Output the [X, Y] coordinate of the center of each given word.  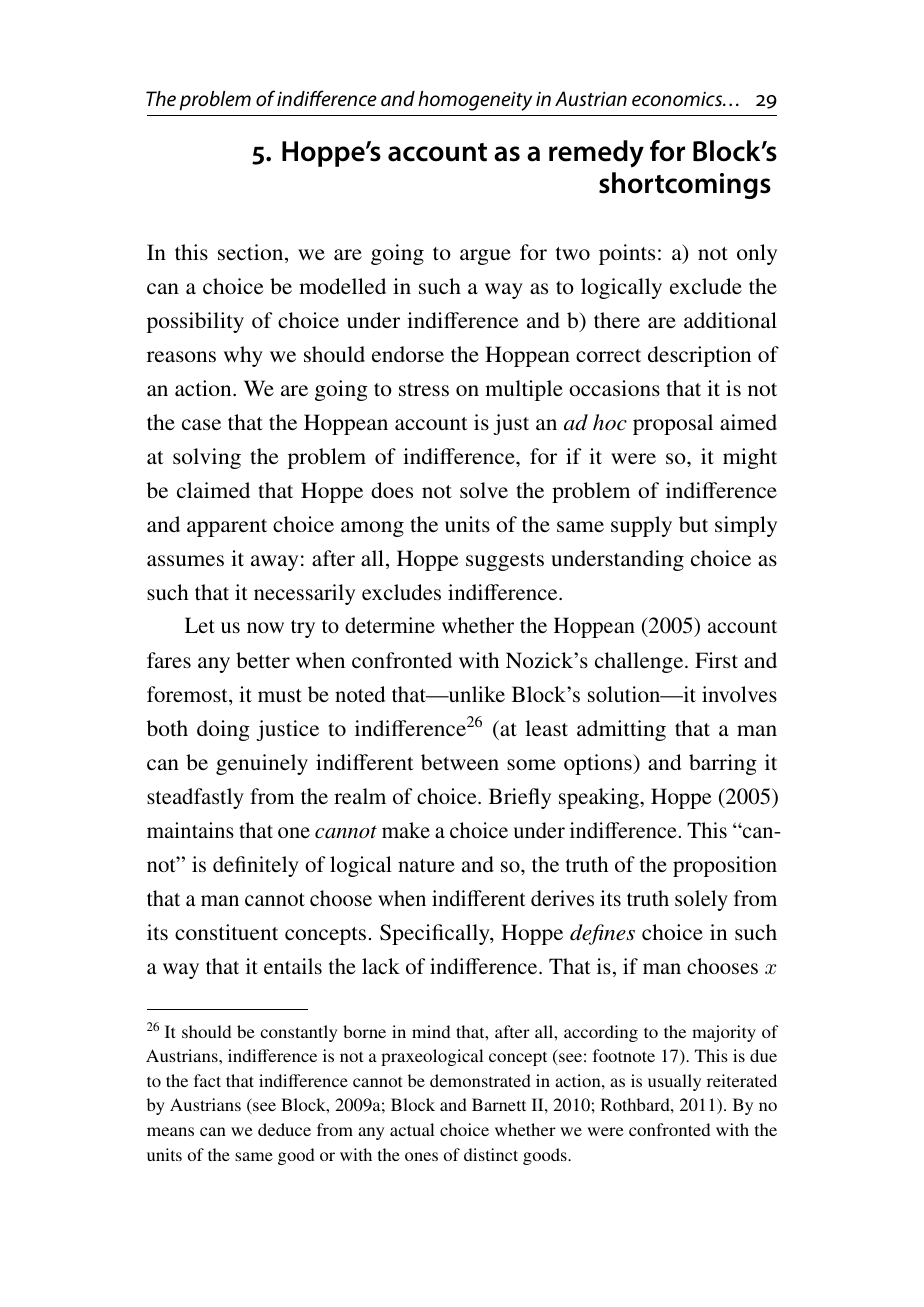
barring [723, 764]
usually [674, 1082]
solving [207, 458]
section [252, 253]
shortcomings [685, 185]
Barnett [499, 1104]
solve [484, 490]
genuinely [262, 764]
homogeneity [475, 101]
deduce [284, 1129]
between [460, 762]
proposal [673, 424]
